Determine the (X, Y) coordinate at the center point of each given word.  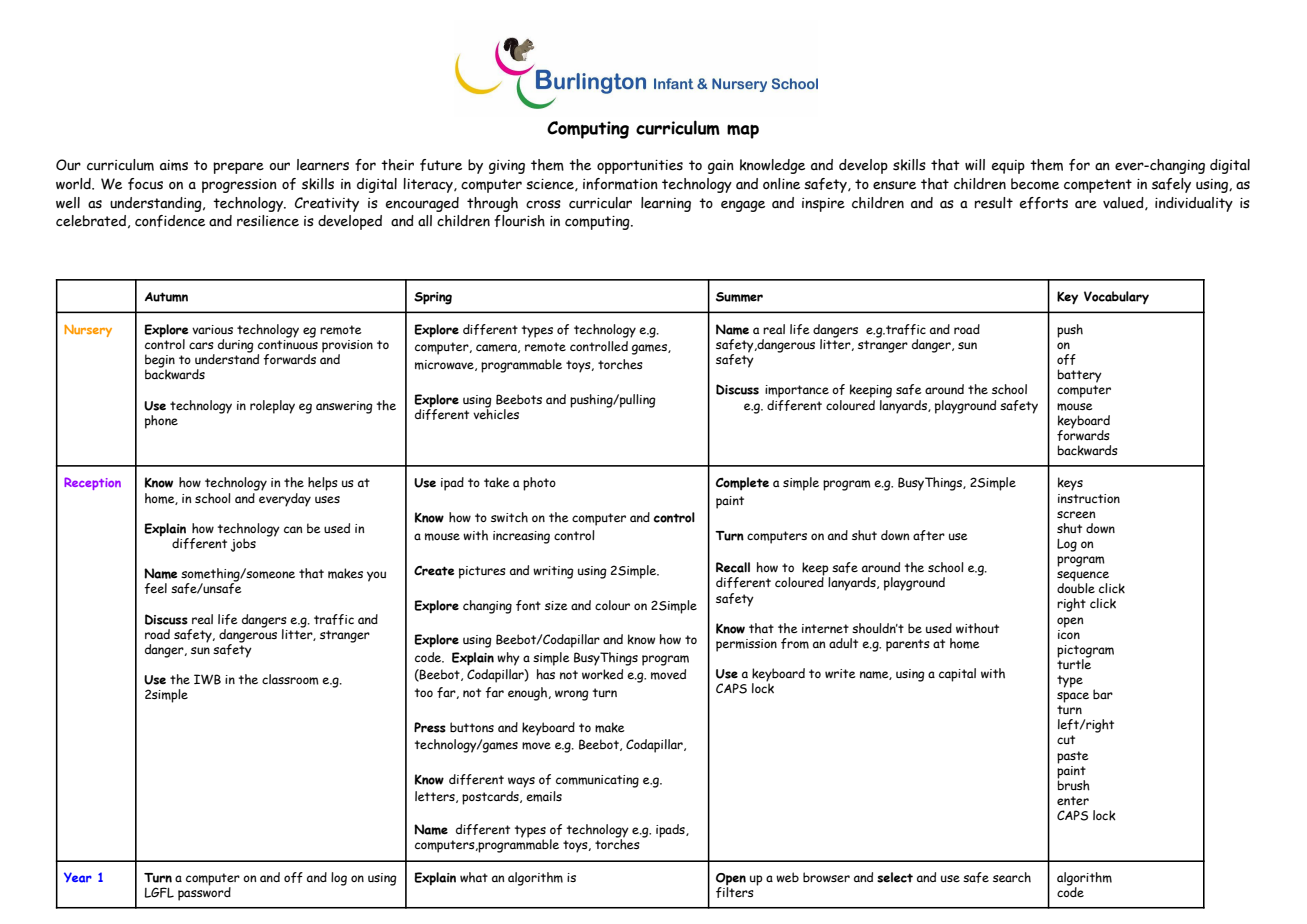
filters (735, 891)
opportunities (640, 167)
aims (174, 165)
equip (1008, 167)
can (293, 529)
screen (1076, 514)
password (204, 892)
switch (509, 517)
